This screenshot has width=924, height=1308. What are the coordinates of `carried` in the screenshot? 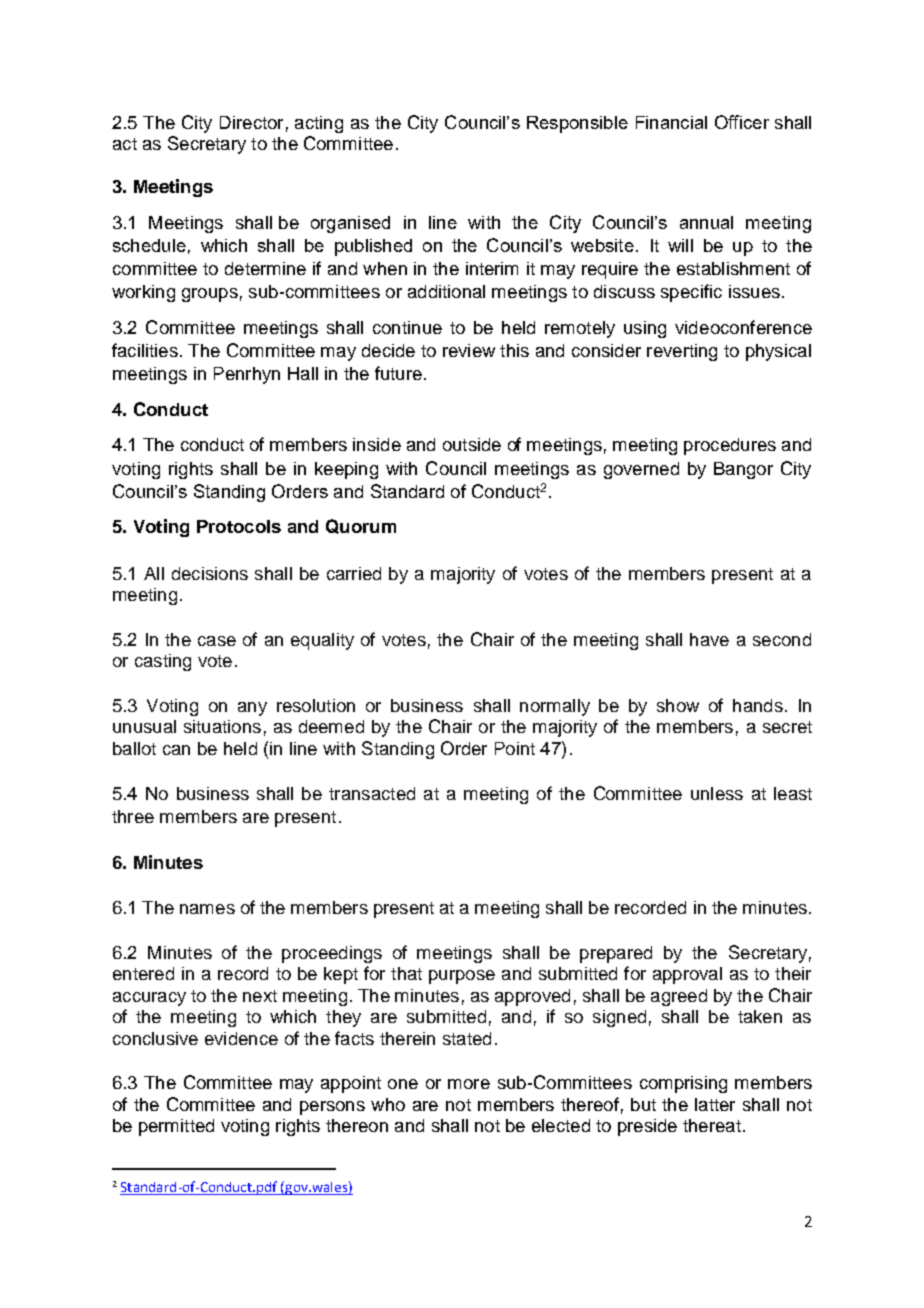 It's located at (354, 573).
